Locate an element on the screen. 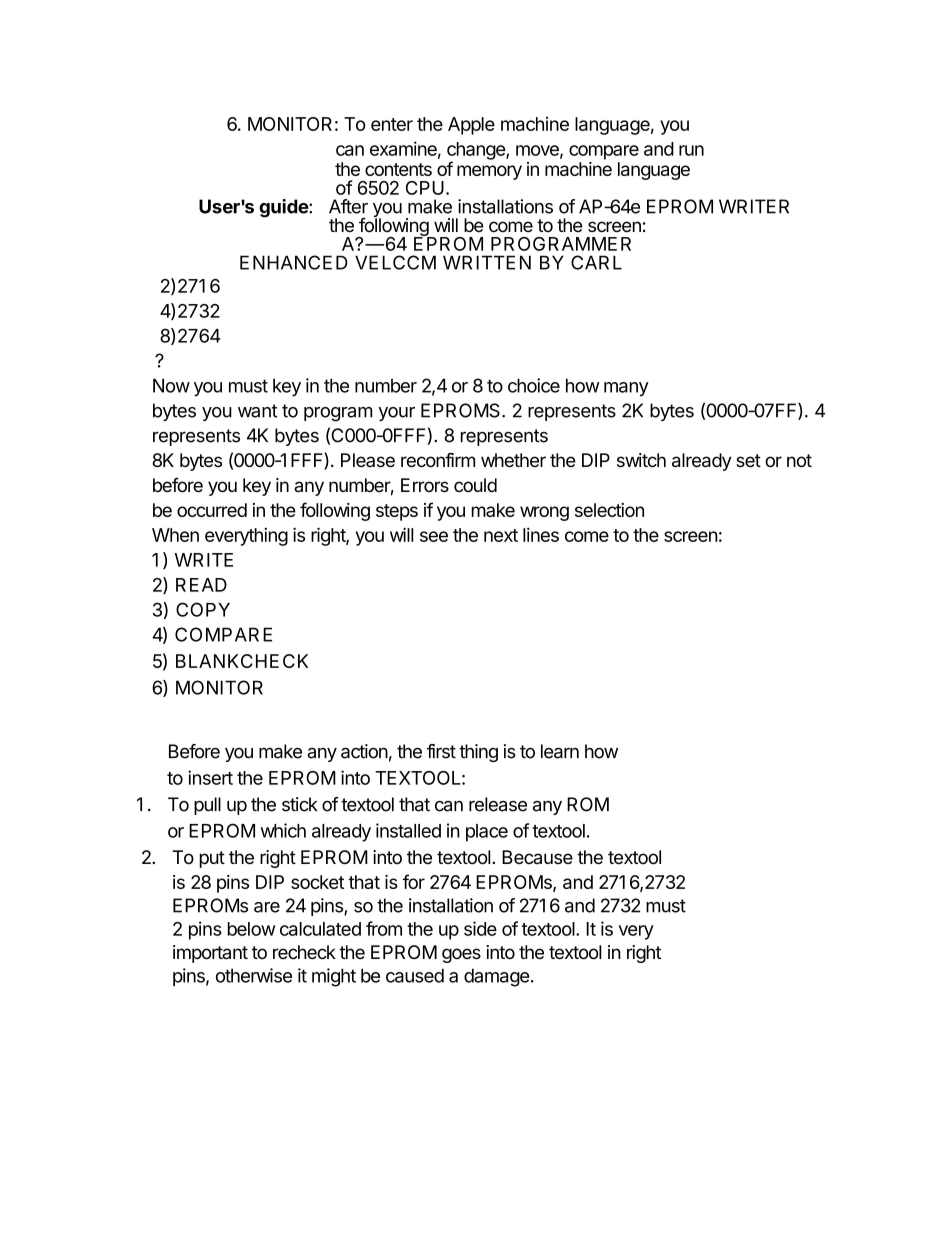  change is located at coordinates (477, 152).
